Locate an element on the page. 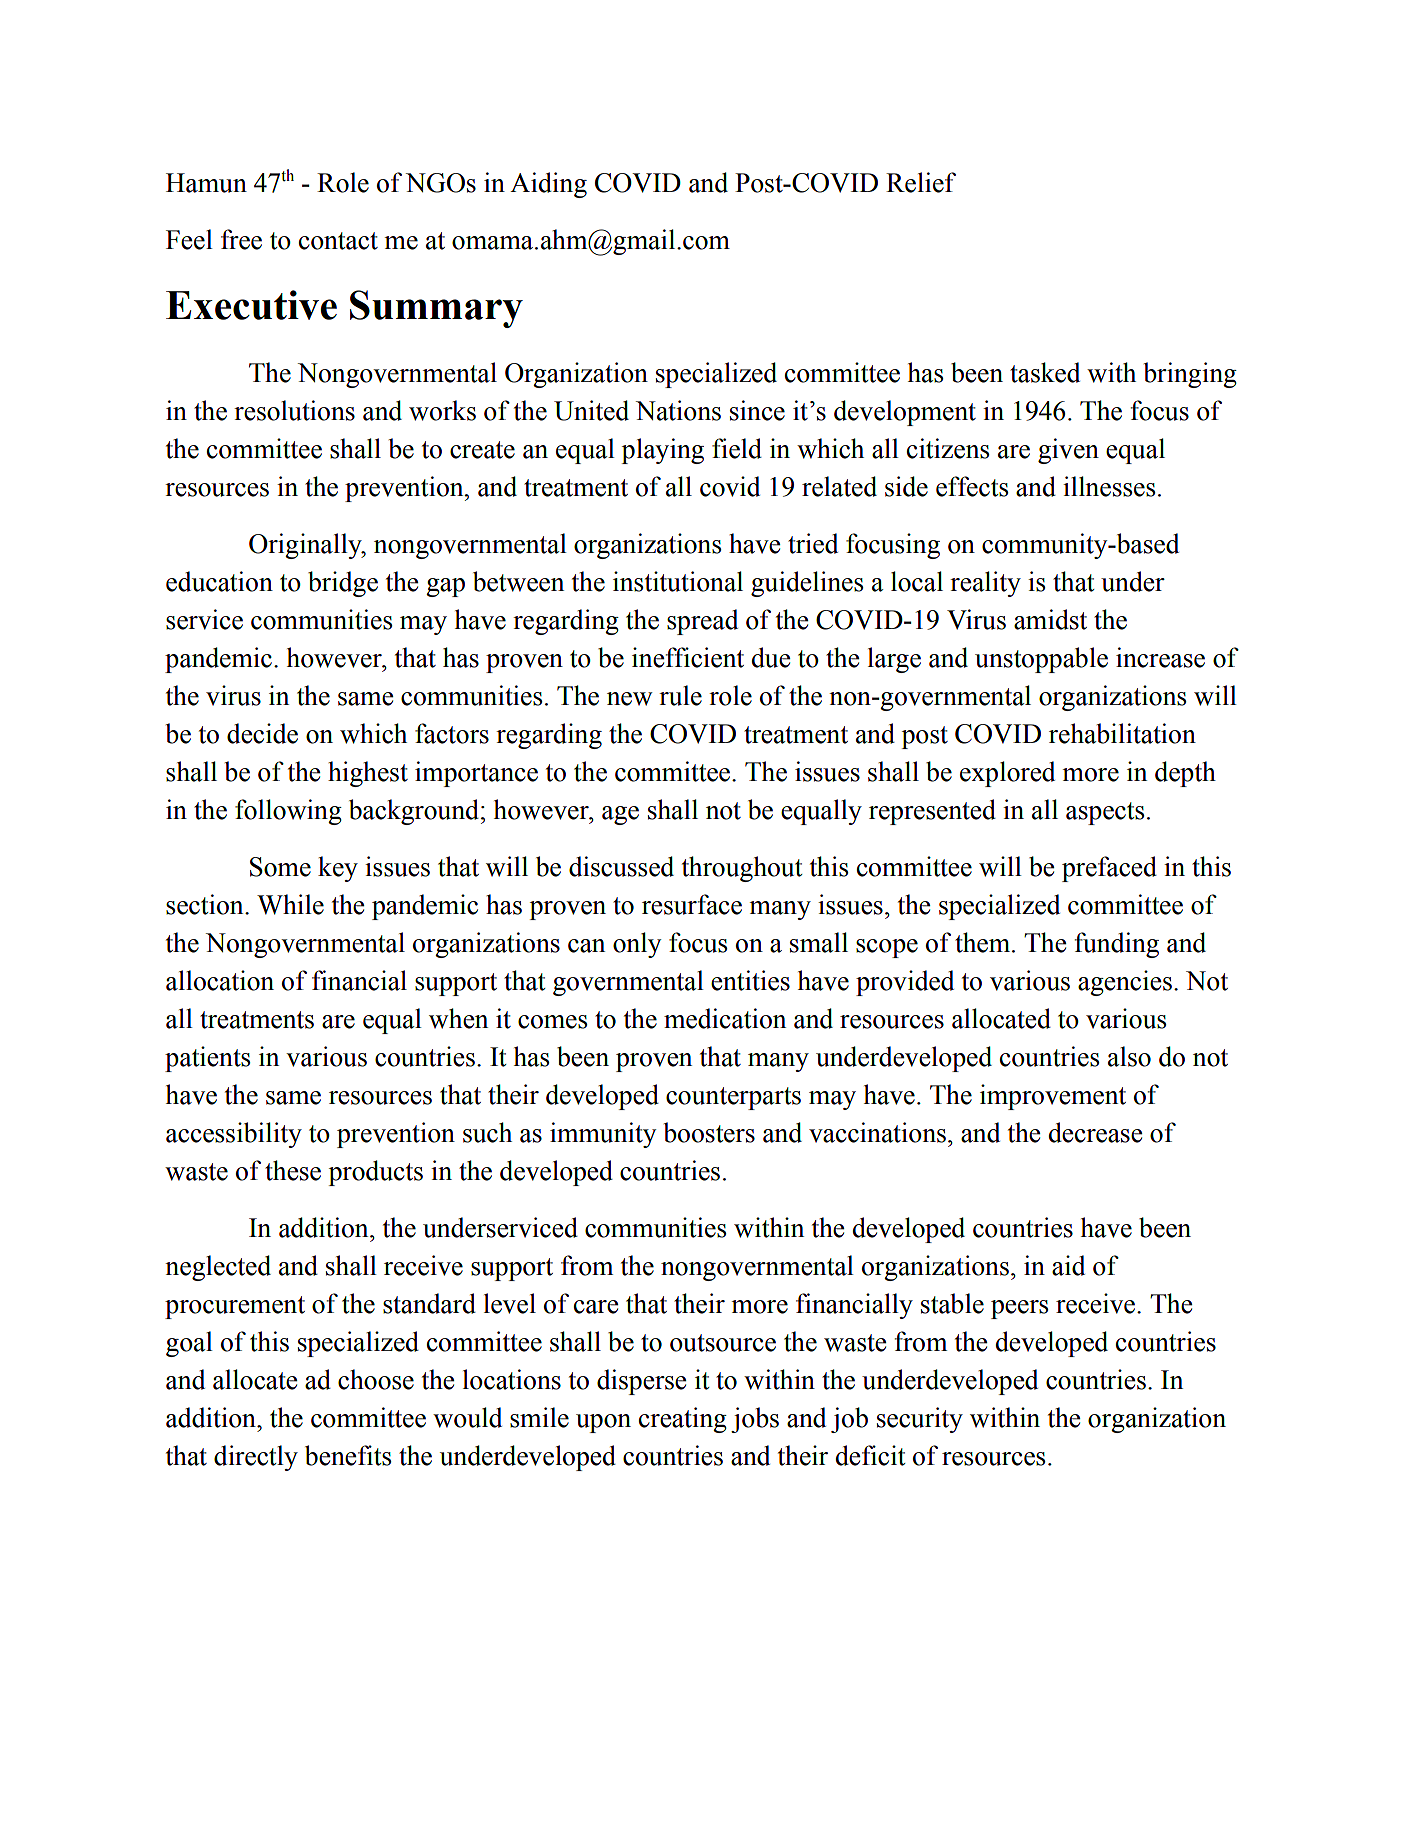 This document has width=1408, height=1823. following is located at coordinates (288, 812).
